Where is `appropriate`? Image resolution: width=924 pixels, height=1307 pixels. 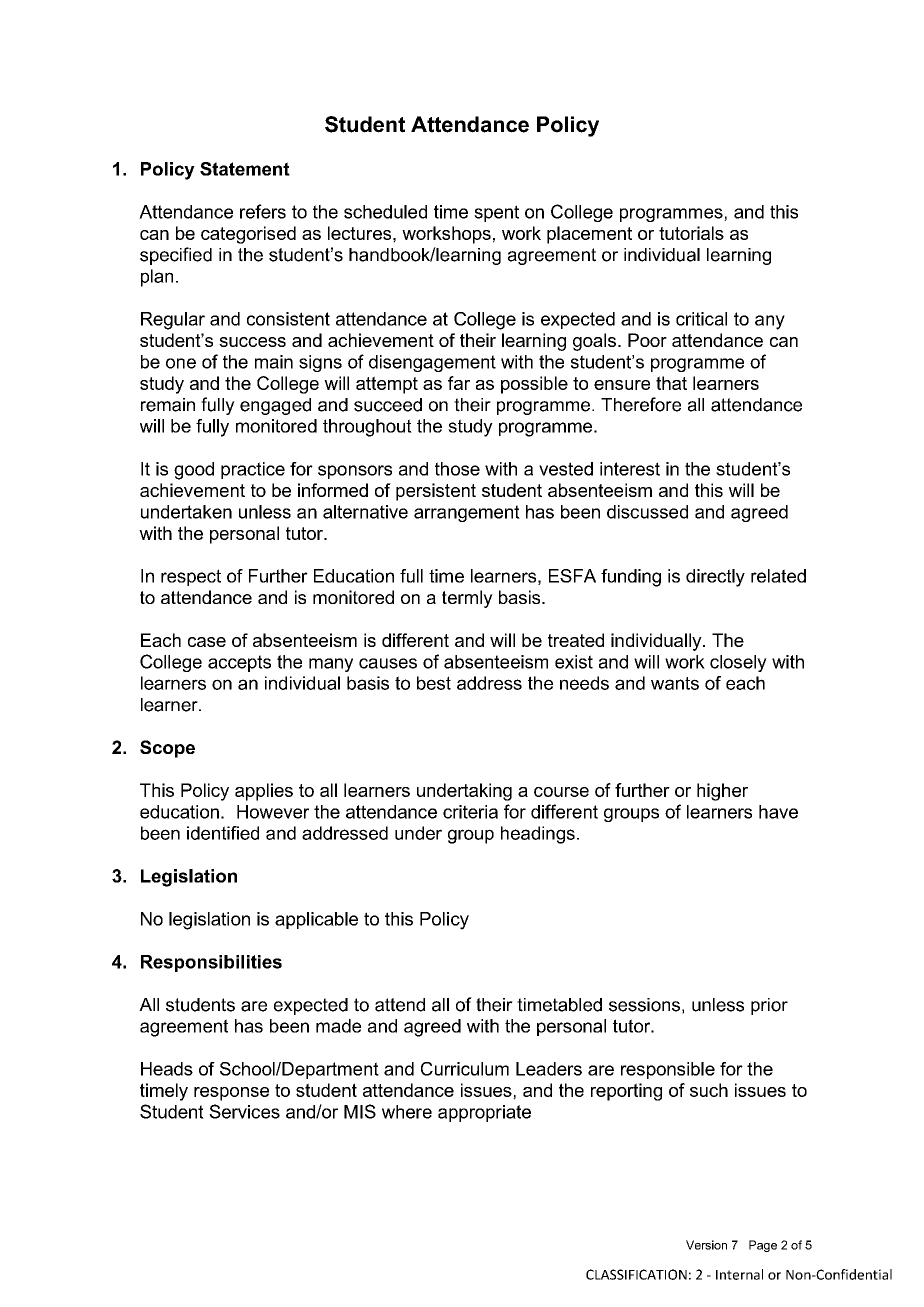 appropriate is located at coordinates (484, 1113).
